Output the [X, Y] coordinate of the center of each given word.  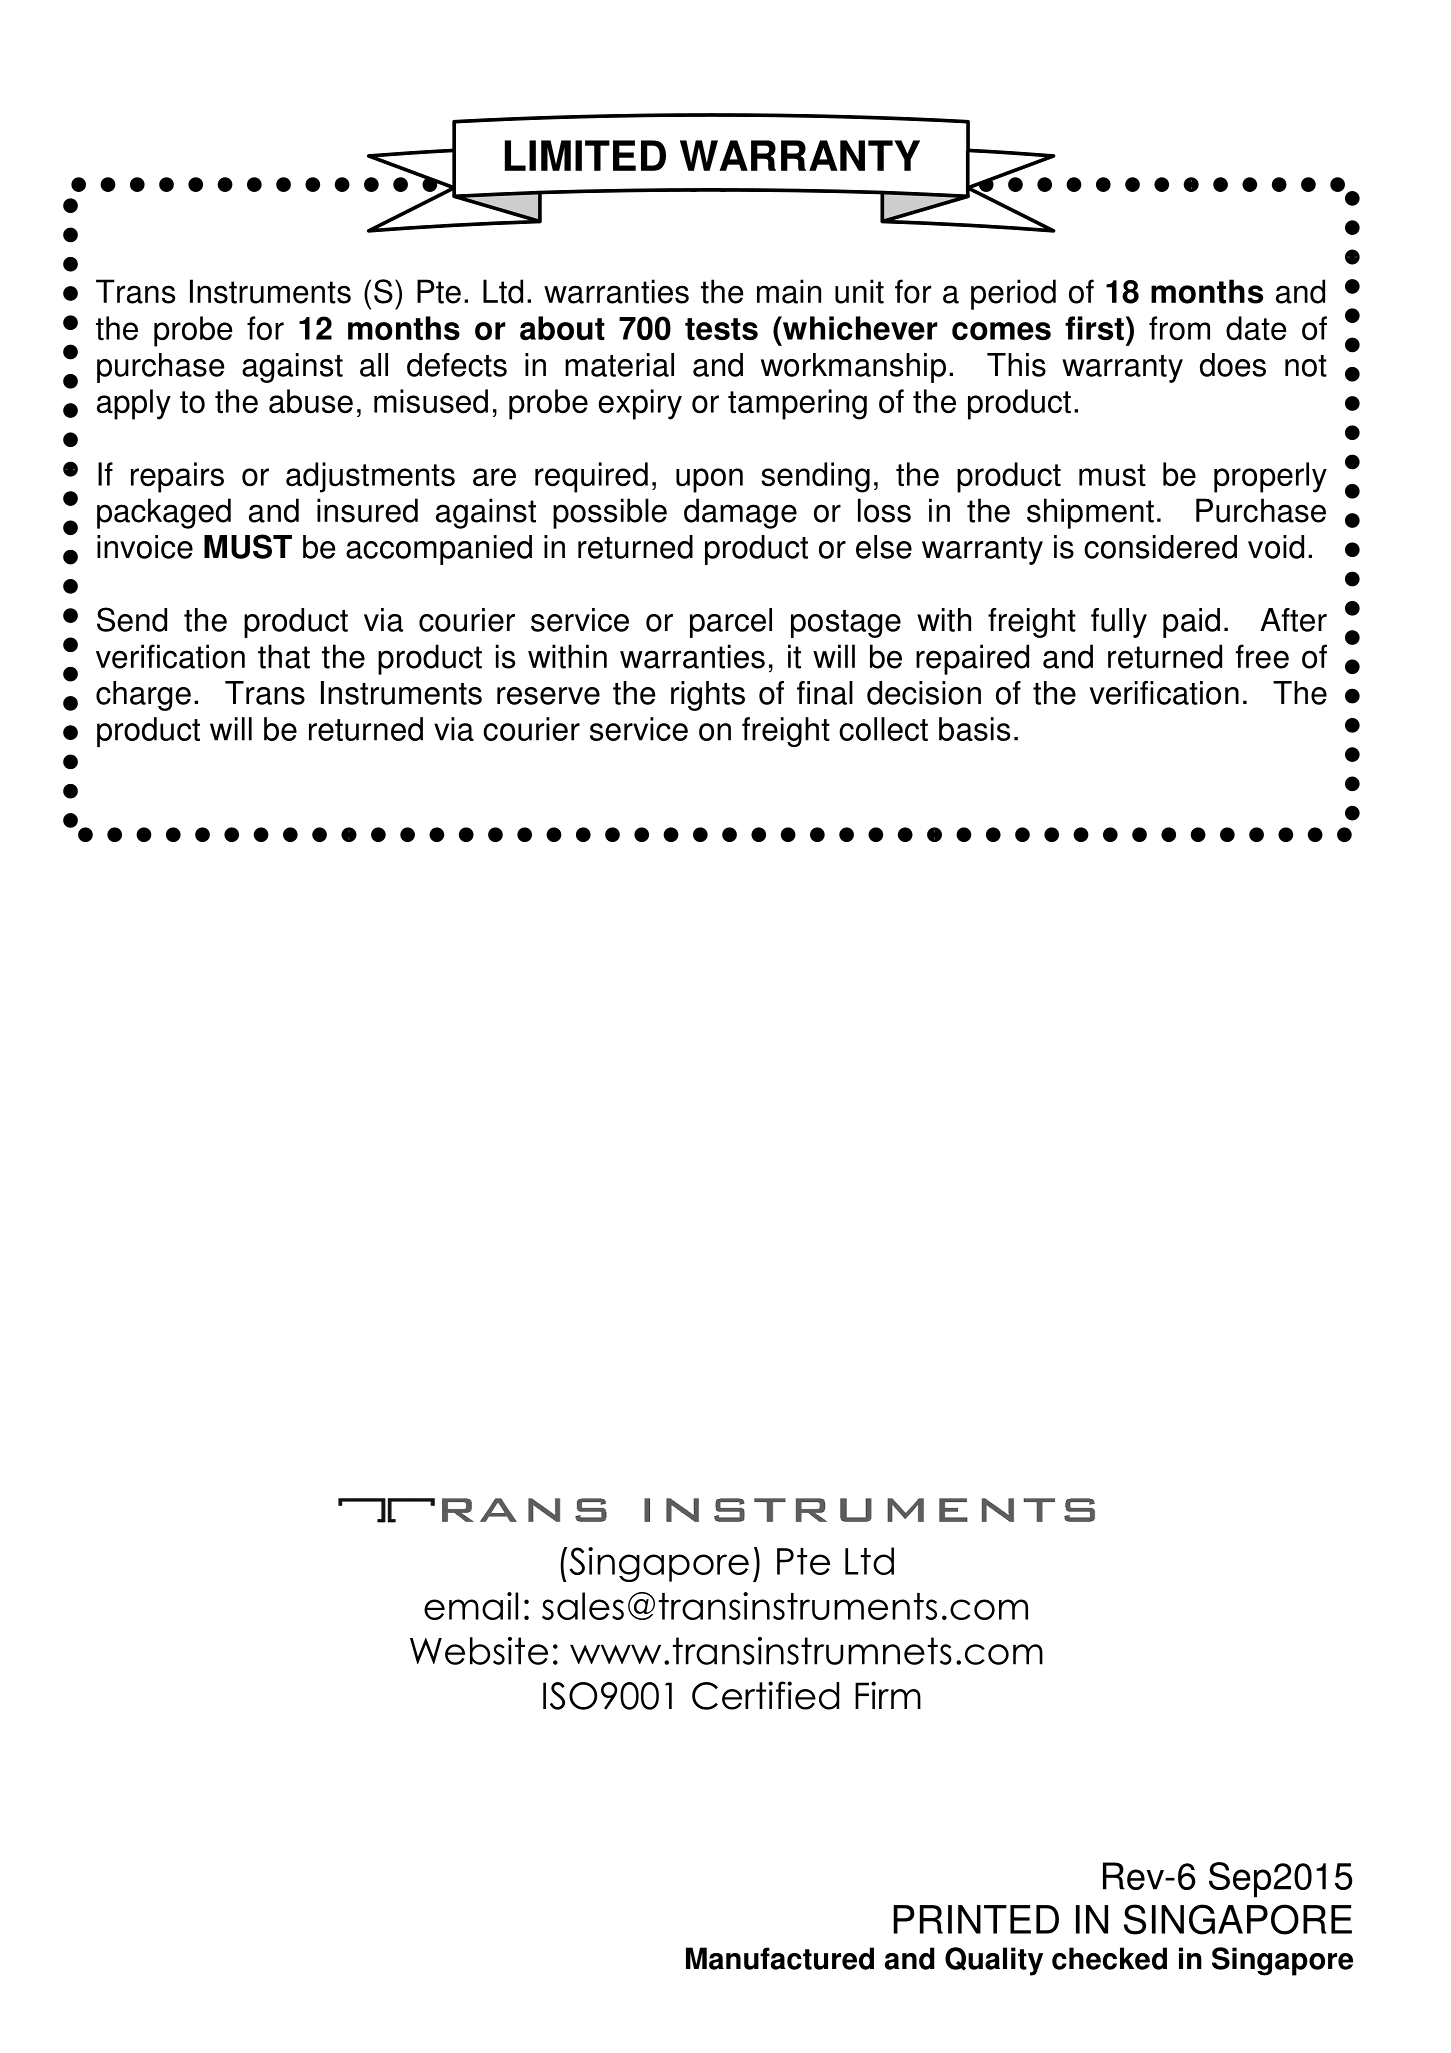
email [471, 1606]
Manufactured [780, 1958]
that [284, 656]
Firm [888, 1695]
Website [479, 1651]
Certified [765, 1695]
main [789, 291]
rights [708, 696]
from [1179, 328]
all [374, 365]
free [1262, 656]
